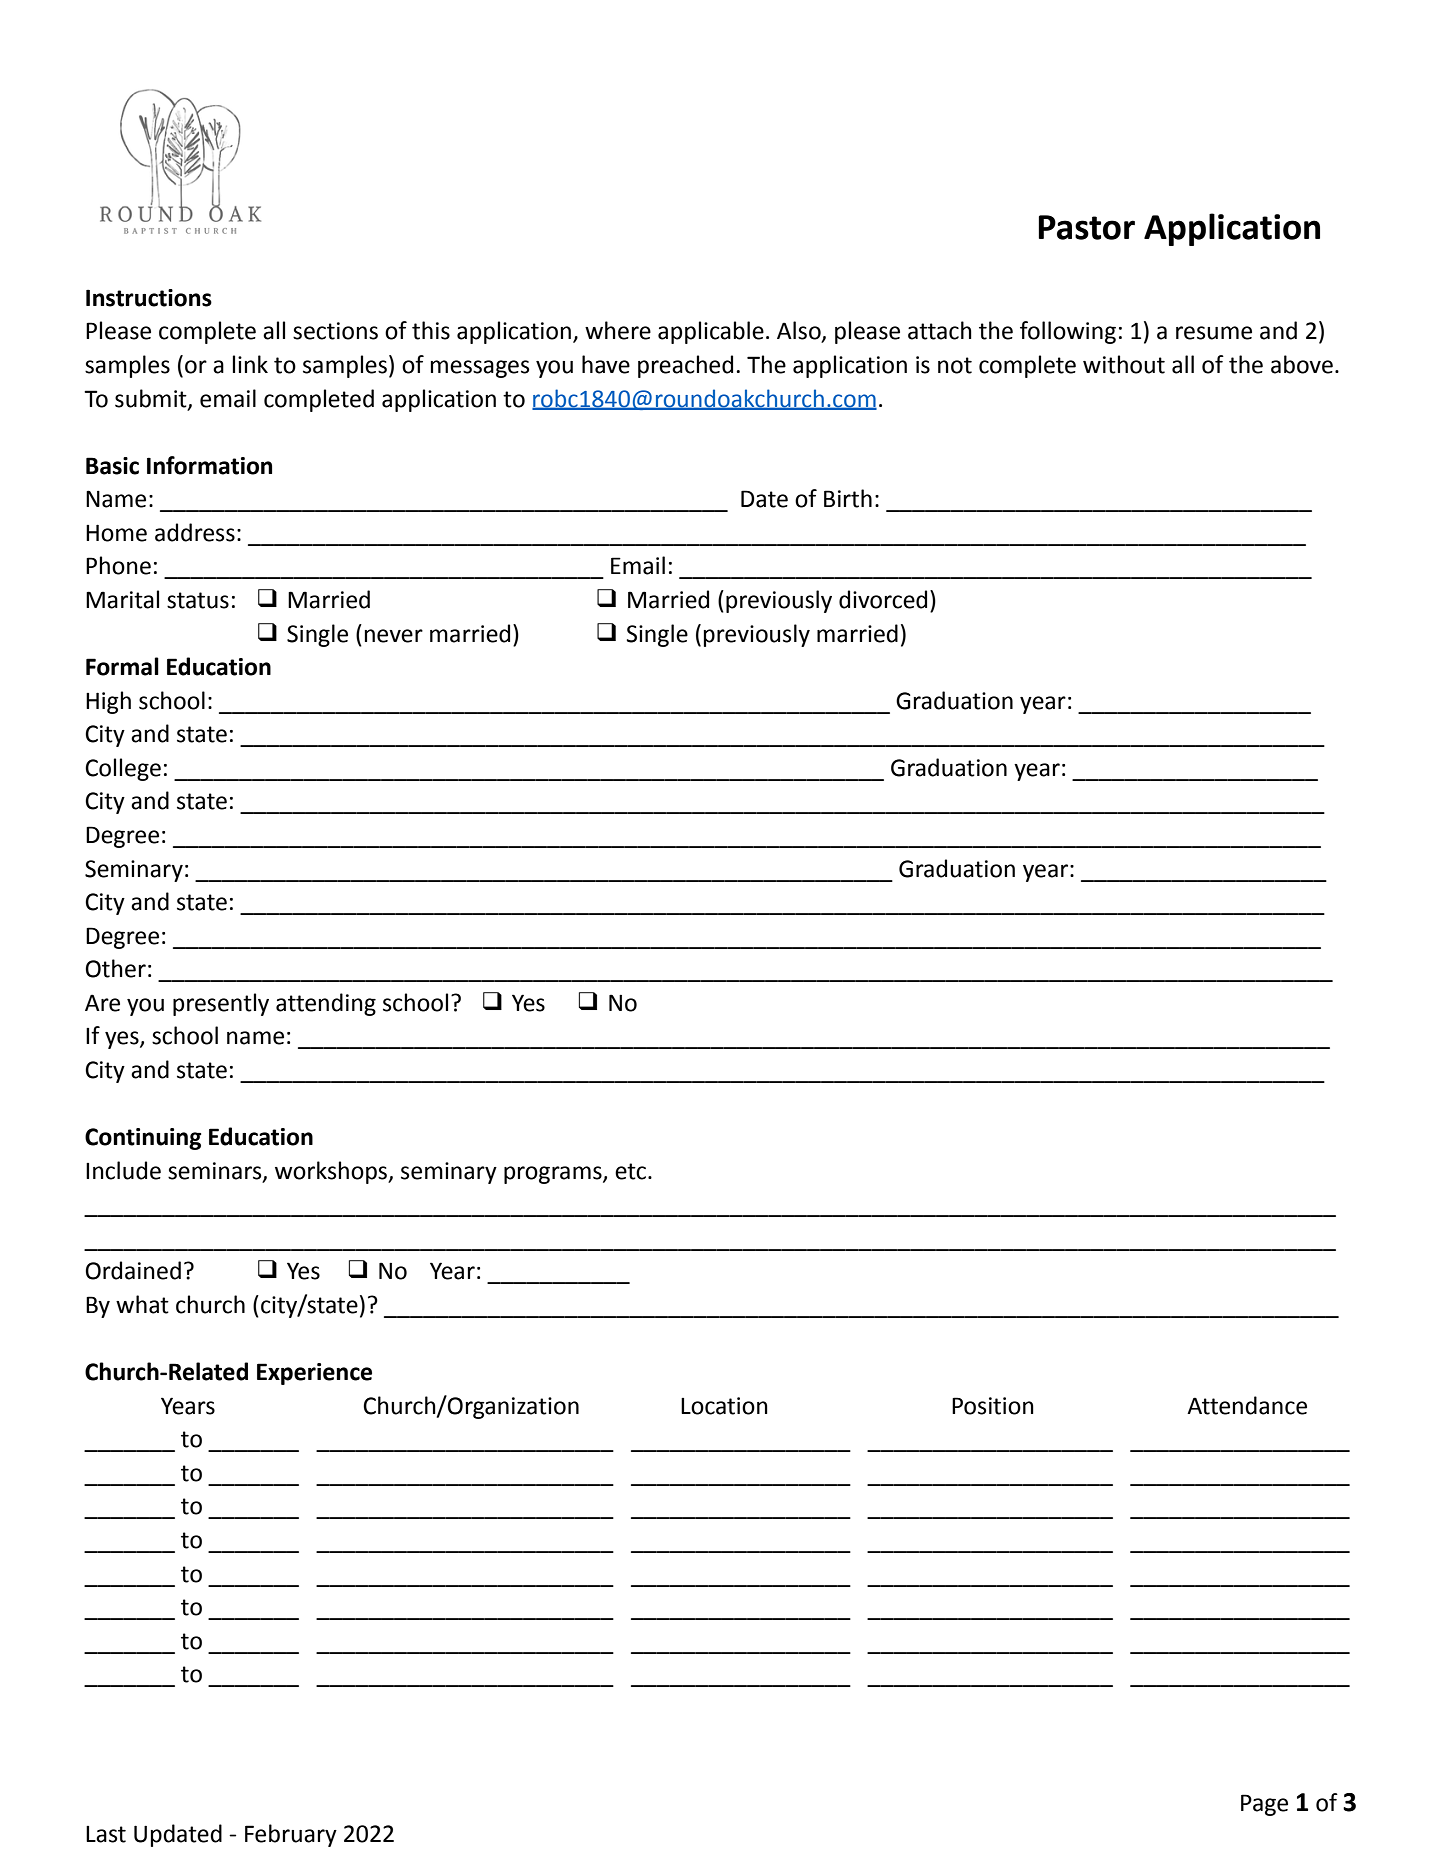 This screenshot has height=1866, width=1442. I want to click on applicable, so click(711, 332).
